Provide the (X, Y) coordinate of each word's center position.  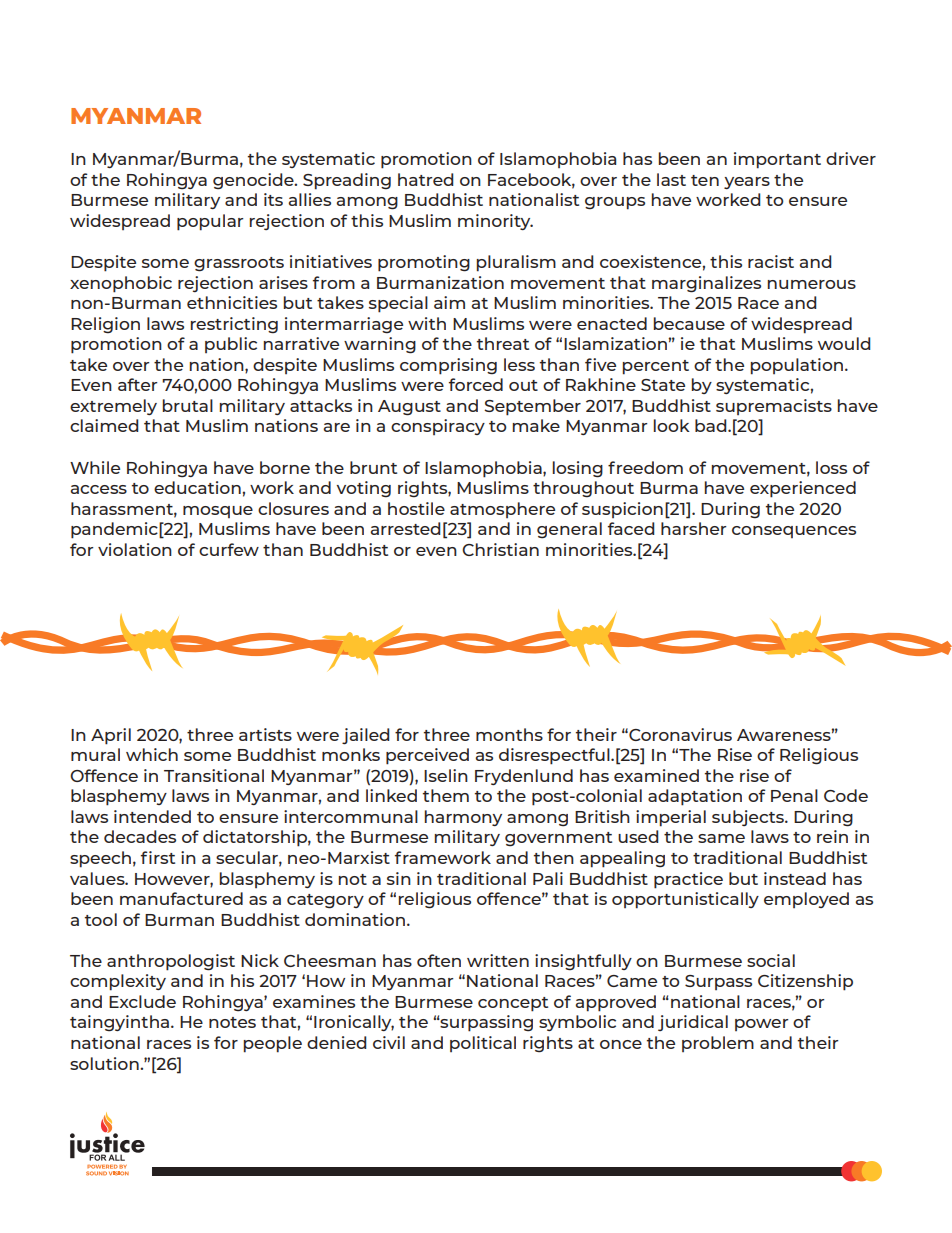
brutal (188, 405)
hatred (425, 179)
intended (152, 816)
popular (210, 222)
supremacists (774, 407)
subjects (749, 818)
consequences (794, 532)
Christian (500, 549)
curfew (229, 549)
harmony (463, 818)
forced (476, 384)
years (747, 183)
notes (232, 1022)
